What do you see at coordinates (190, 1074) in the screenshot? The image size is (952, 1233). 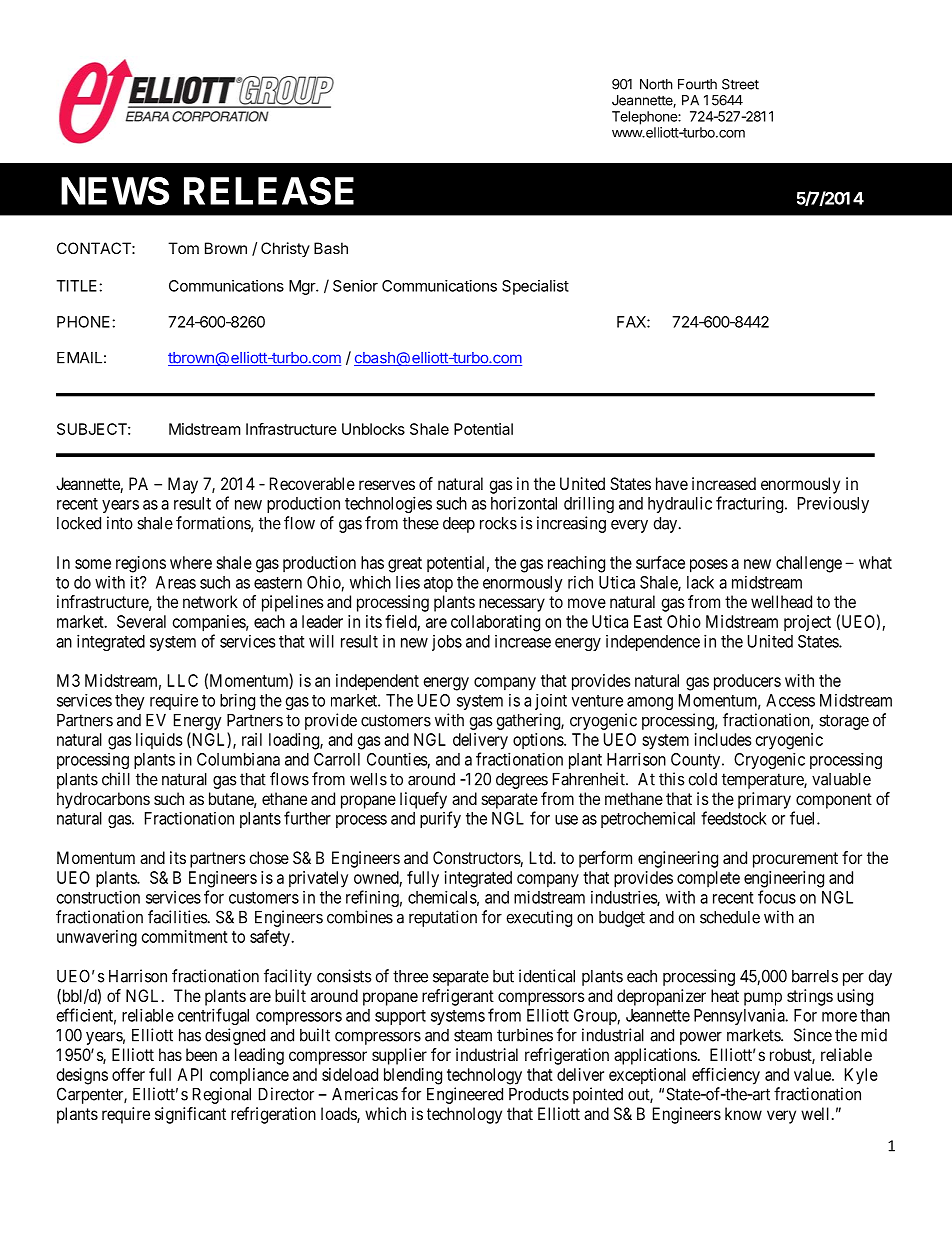 I see `API` at bounding box center [190, 1074].
